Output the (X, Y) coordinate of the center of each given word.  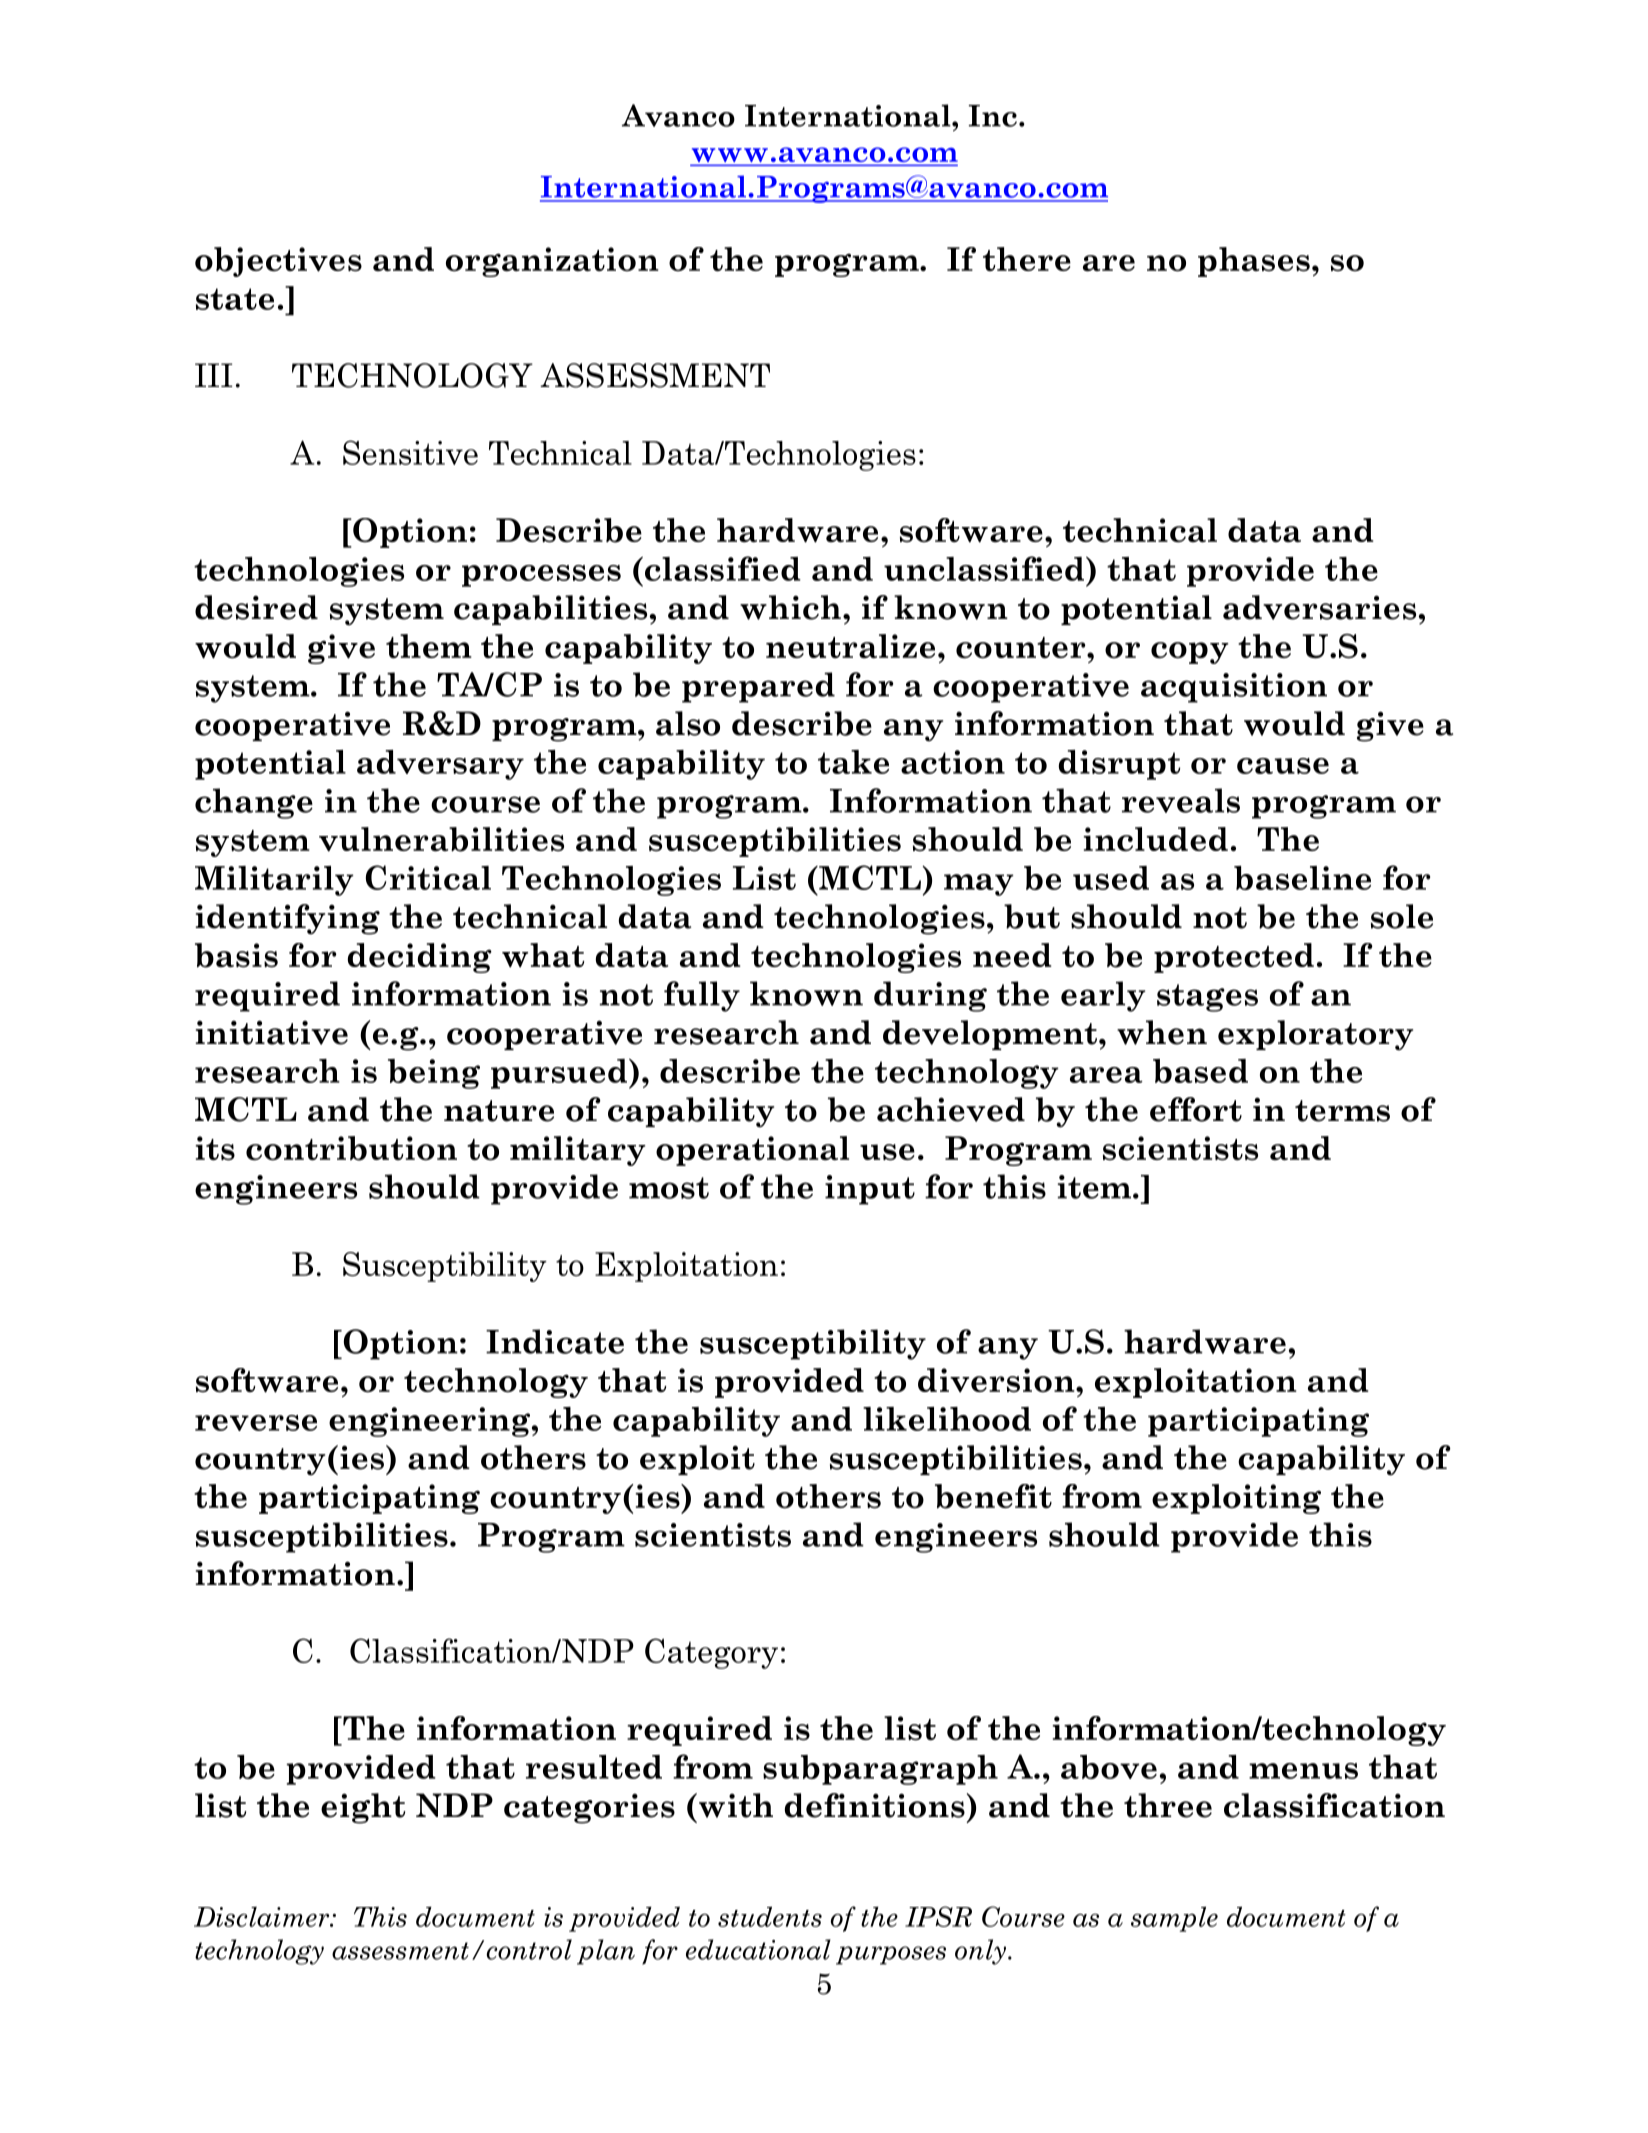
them (429, 646)
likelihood (947, 1419)
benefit (993, 1496)
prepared (758, 687)
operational (752, 1151)
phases (1254, 262)
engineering (431, 1422)
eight (363, 1808)
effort (1196, 1109)
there (1027, 259)
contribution (351, 1148)
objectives (278, 262)
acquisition (1234, 688)
